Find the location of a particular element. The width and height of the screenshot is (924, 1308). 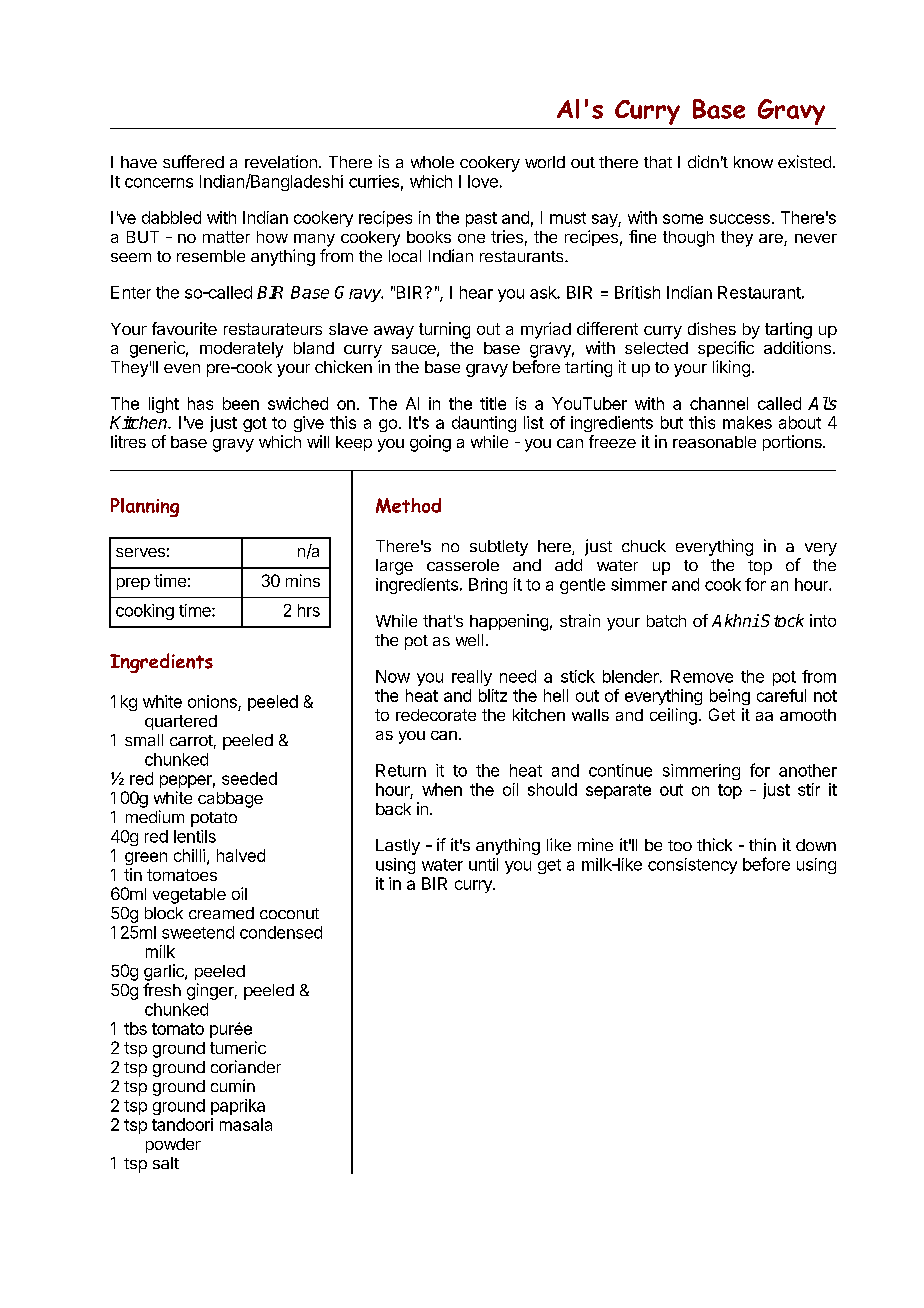

daunting is located at coordinates (484, 424).
